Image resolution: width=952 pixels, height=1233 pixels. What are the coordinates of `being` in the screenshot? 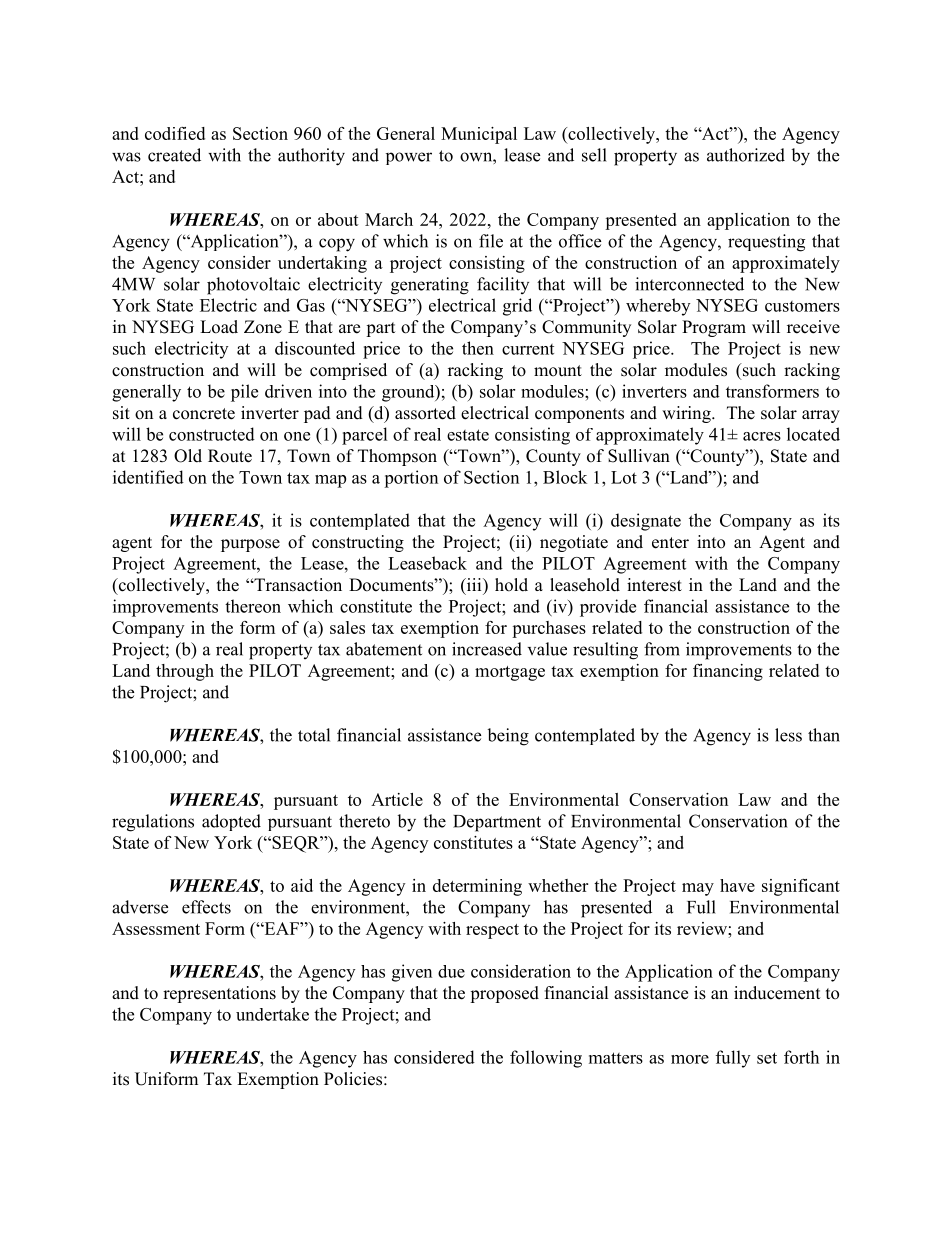 It's located at (508, 737).
